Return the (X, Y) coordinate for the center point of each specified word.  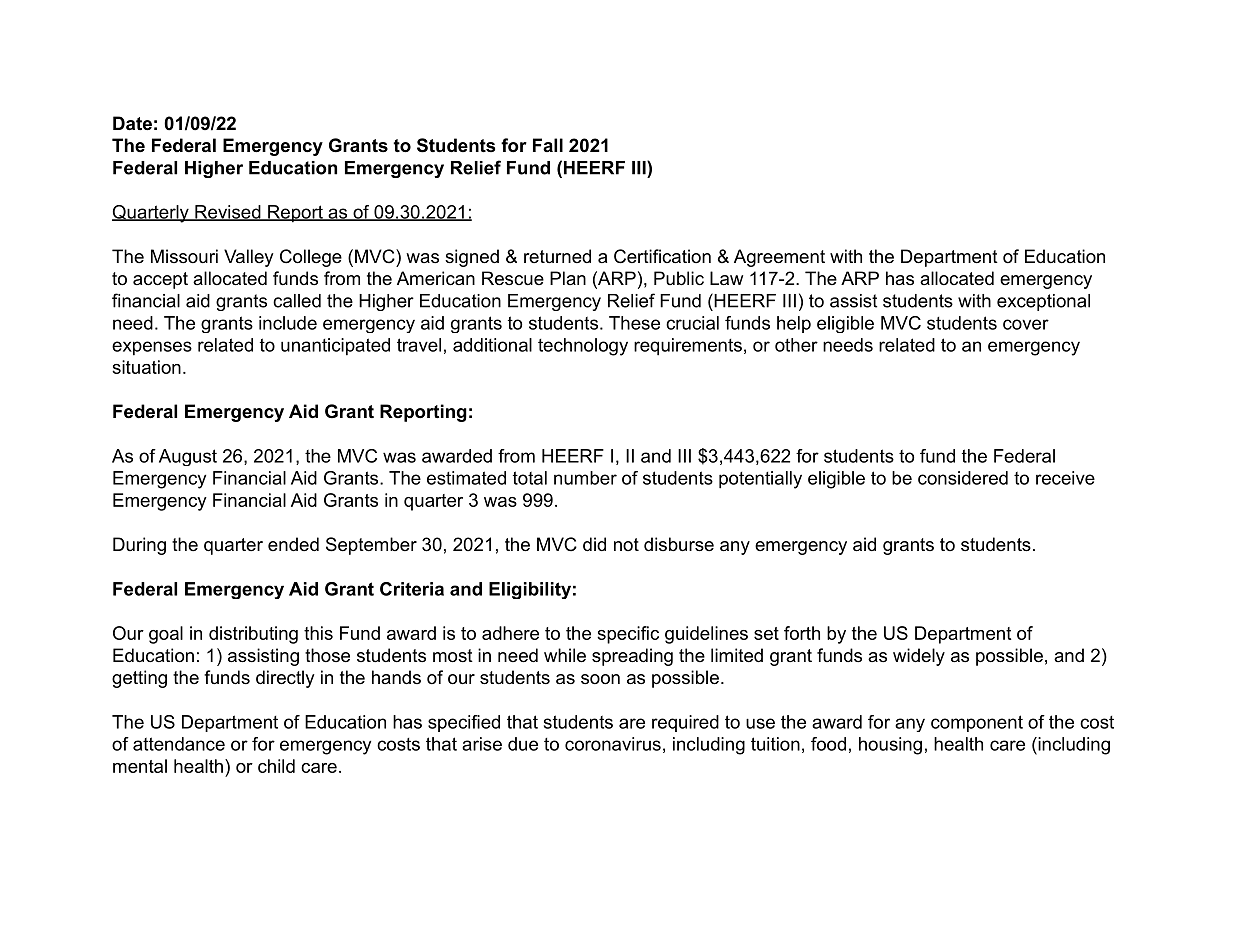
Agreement (779, 258)
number (585, 478)
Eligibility (530, 590)
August (188, 457)
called (297, 301)
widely (919, 657)
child (276, 766)
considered (963, 478)
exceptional (1043, 302)
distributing (253, 635)
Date (132, 123)
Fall (548, 145)
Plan (568, 278)
